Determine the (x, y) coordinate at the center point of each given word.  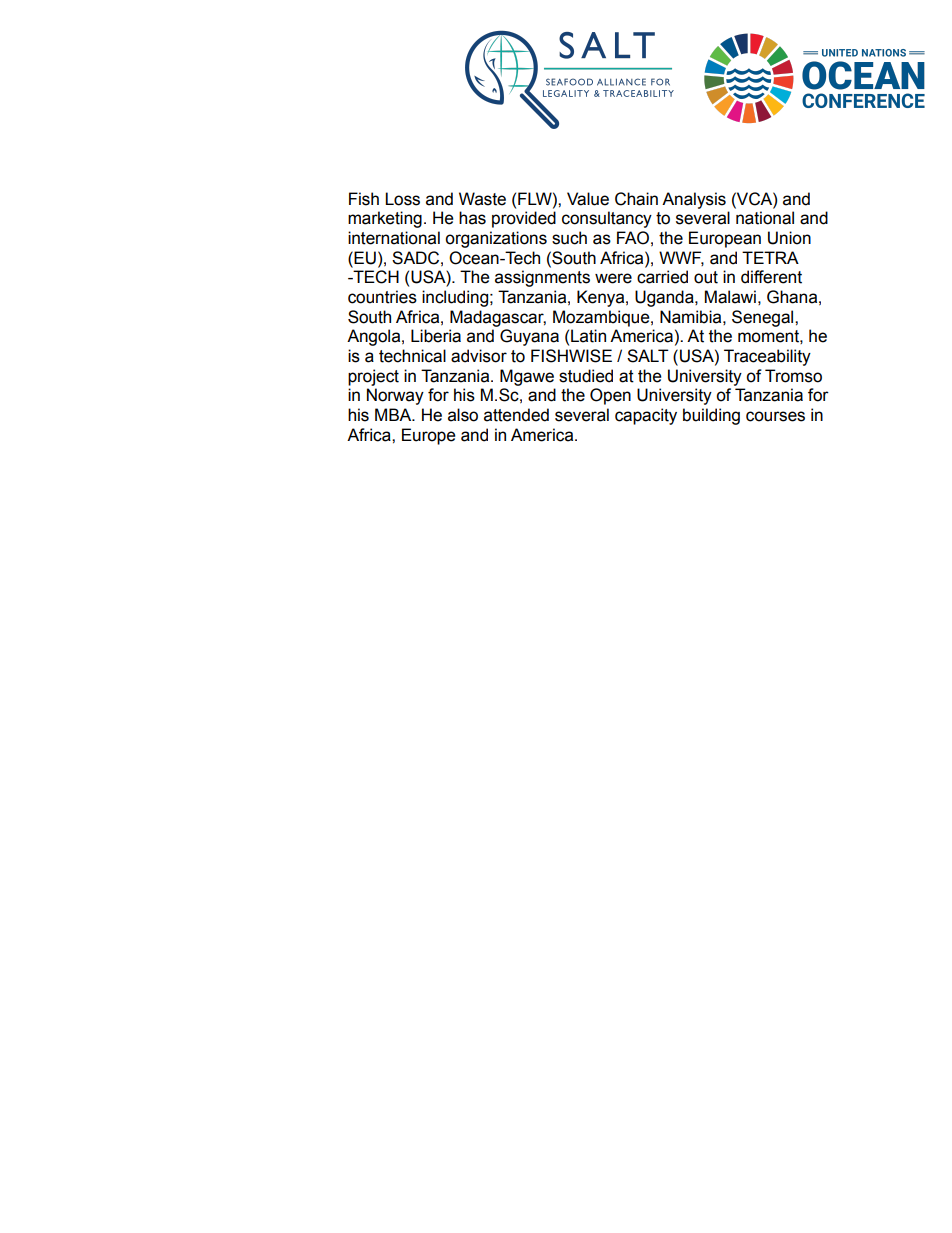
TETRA (770, 257)
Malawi (730, 297)
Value (588, 199)
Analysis (694, 200)
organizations (496, 239)
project (373, 377)
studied (586, 376)
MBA (394, 414)
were (613, 278)
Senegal (764, 318)
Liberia (436, 336)
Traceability (767, 357)
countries (382, 297)
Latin (588, 336)
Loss (402, 199)
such (569, 238)
